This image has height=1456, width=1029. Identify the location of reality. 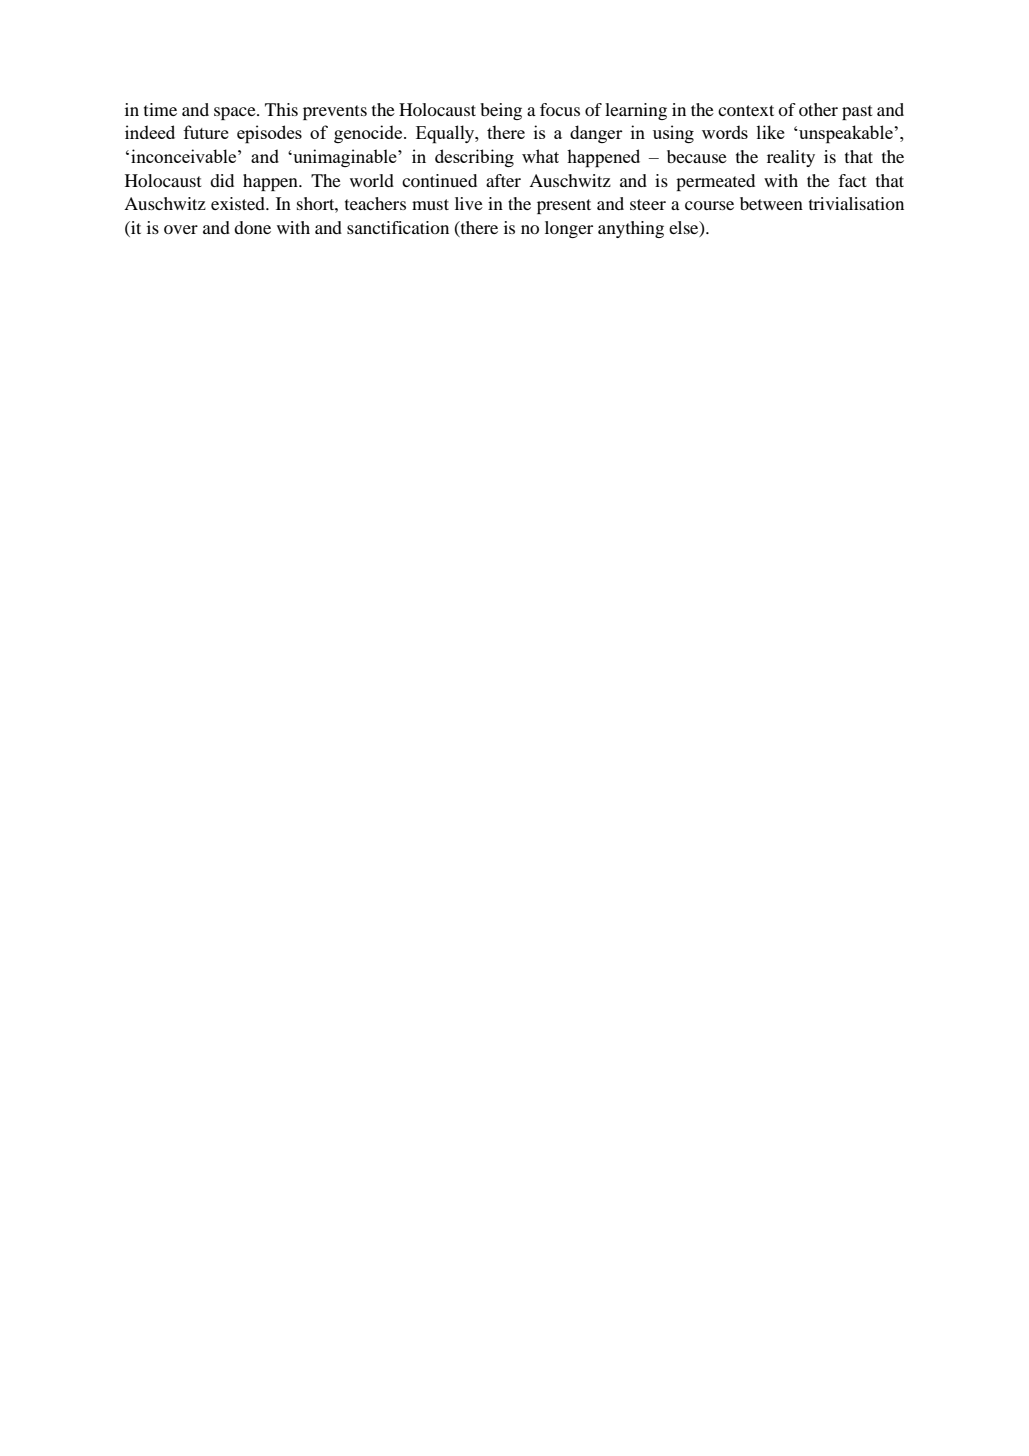
(791, 158).
